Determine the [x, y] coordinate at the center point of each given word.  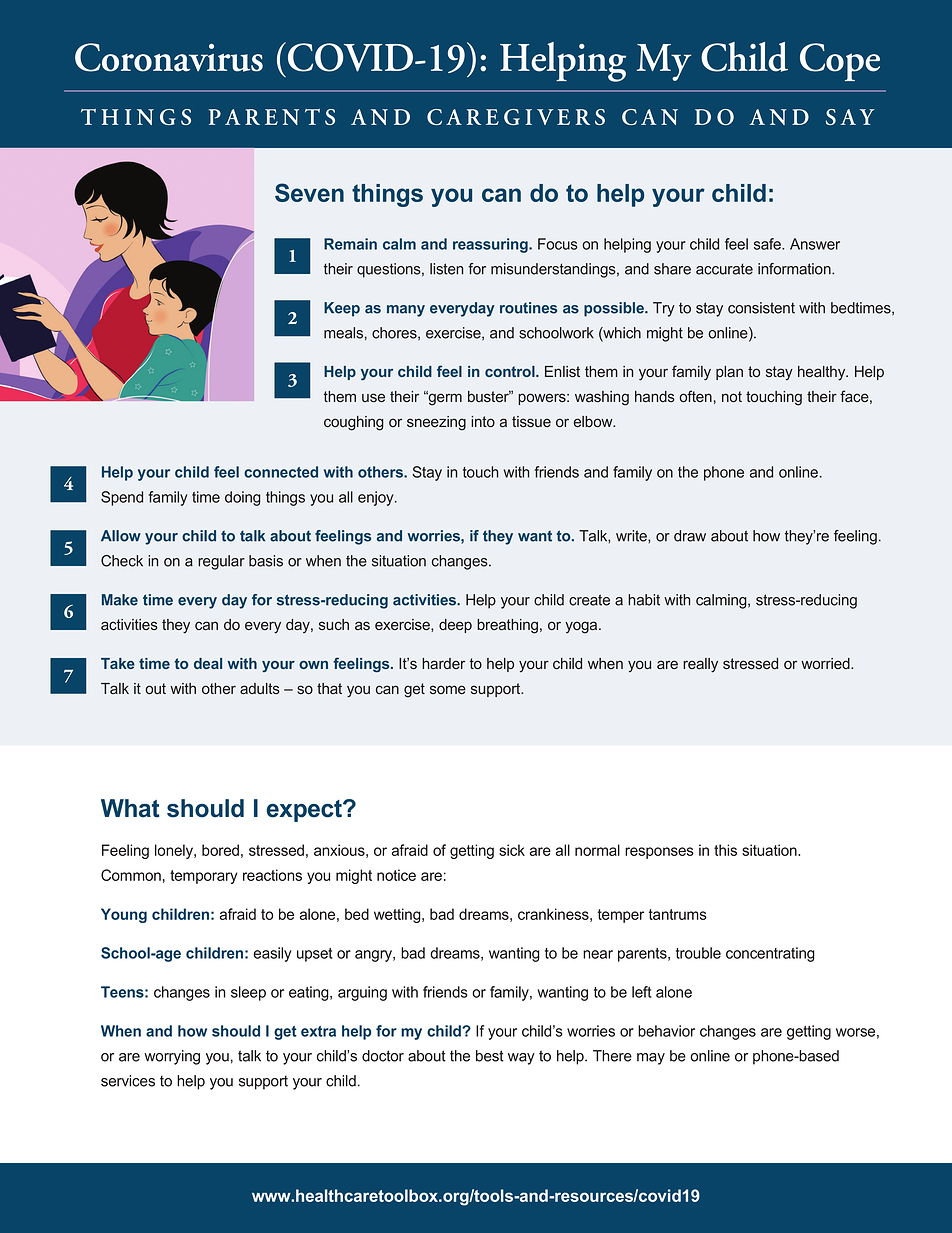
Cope [840, 62]
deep [455, 626]
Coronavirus [169, 57]
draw [690, 536]
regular [221, 562]
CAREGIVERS [516, 117]
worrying [172, 1057]
